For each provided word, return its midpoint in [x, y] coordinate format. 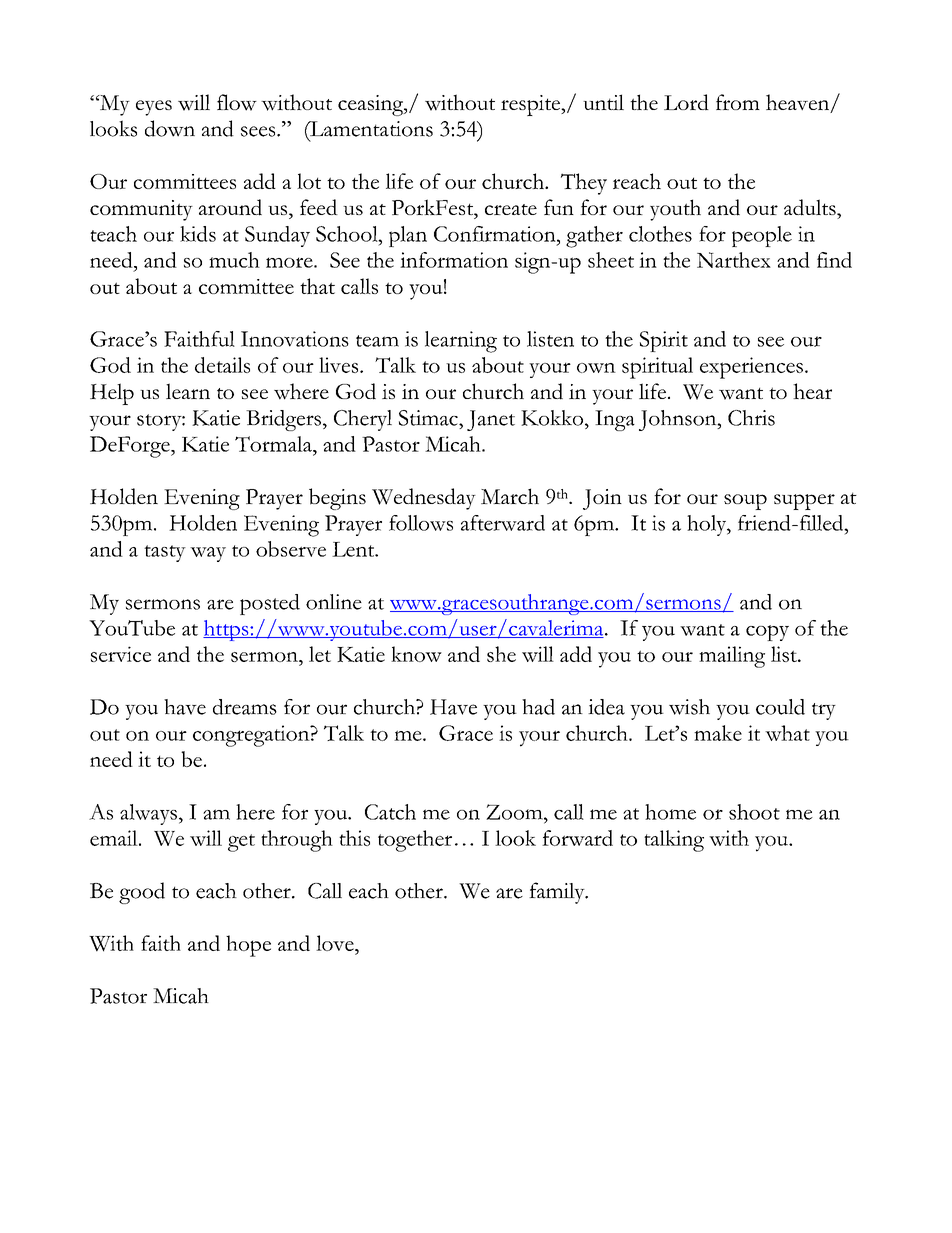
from [738, 102]
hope [248, 946]
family [558, 893]
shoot [754, 812]
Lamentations [370, 130]
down [170, 128]
